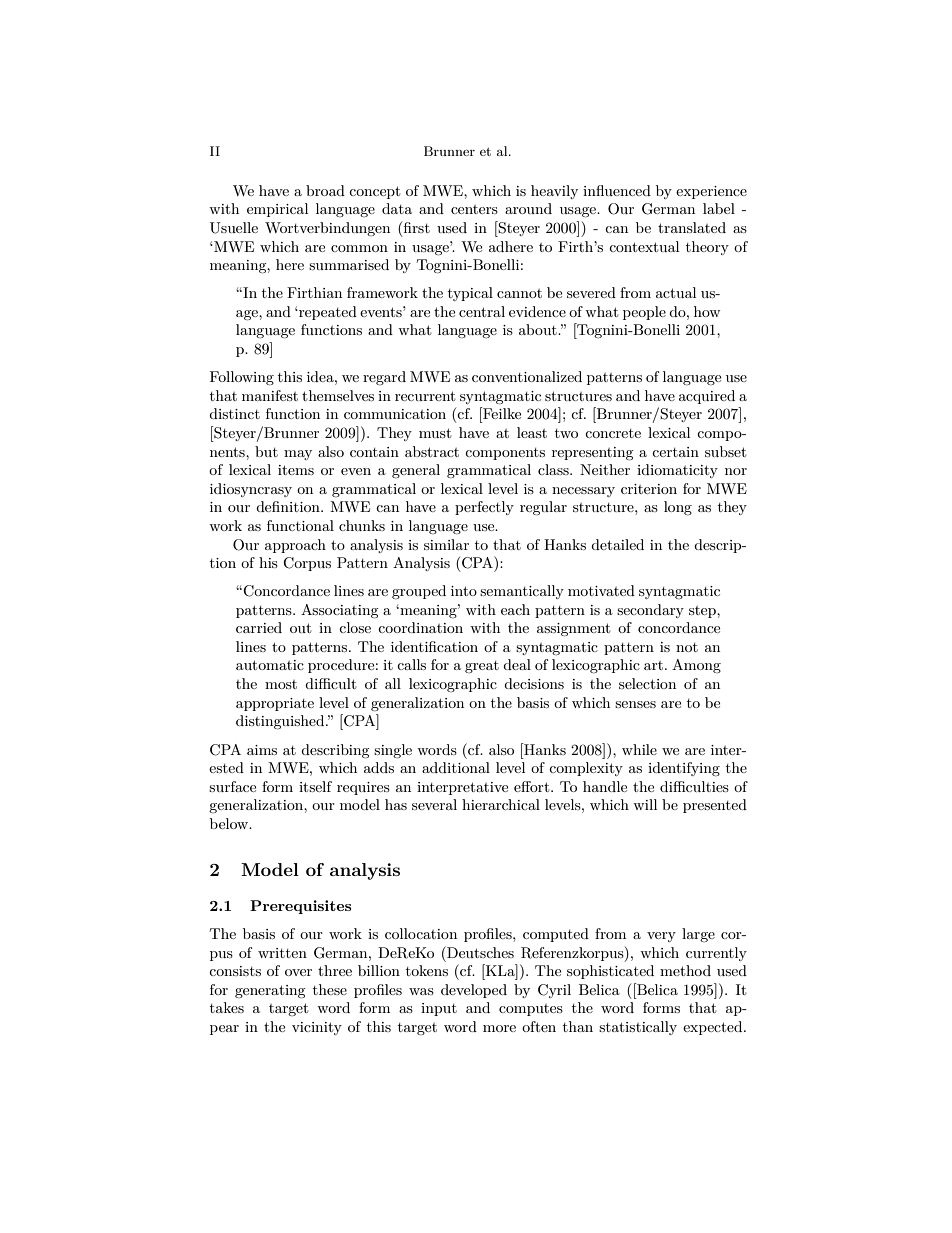 This document has height=1233, width=952. I want to click on items, so click(296, 470).
